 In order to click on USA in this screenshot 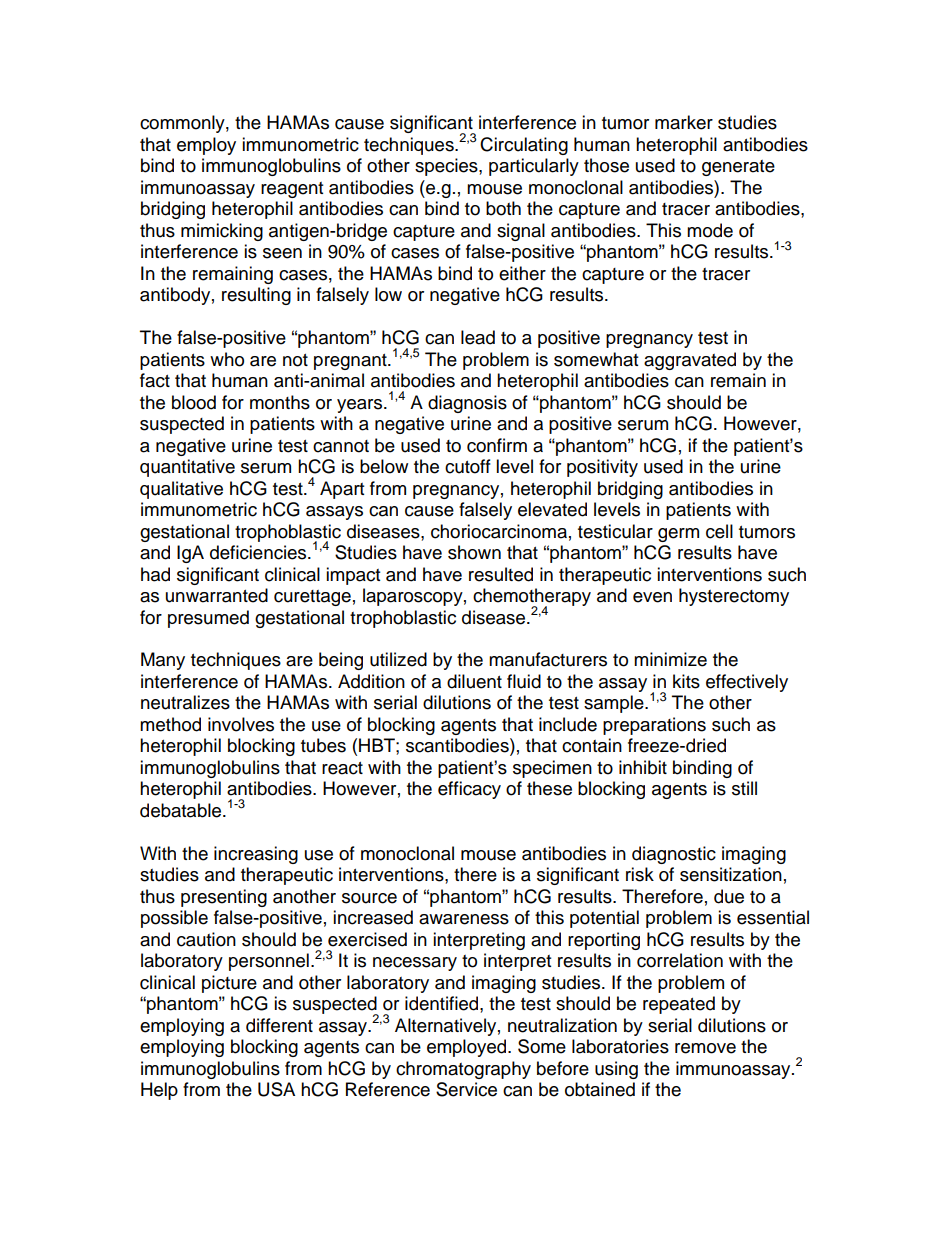, I will do `click(276, 1089)`.
